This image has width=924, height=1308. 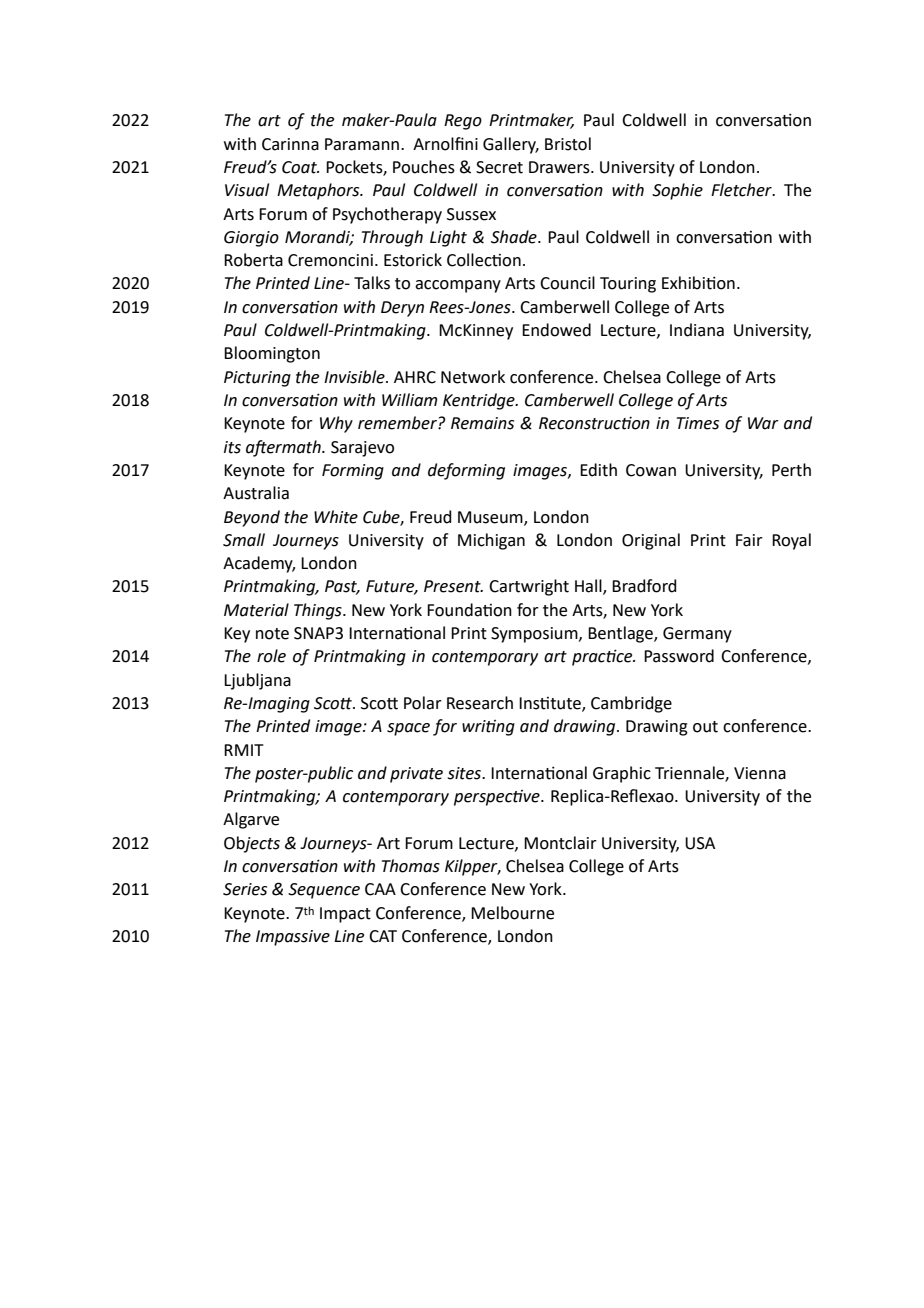 I want to click on Melbourne, so click(x=512, y=913).
